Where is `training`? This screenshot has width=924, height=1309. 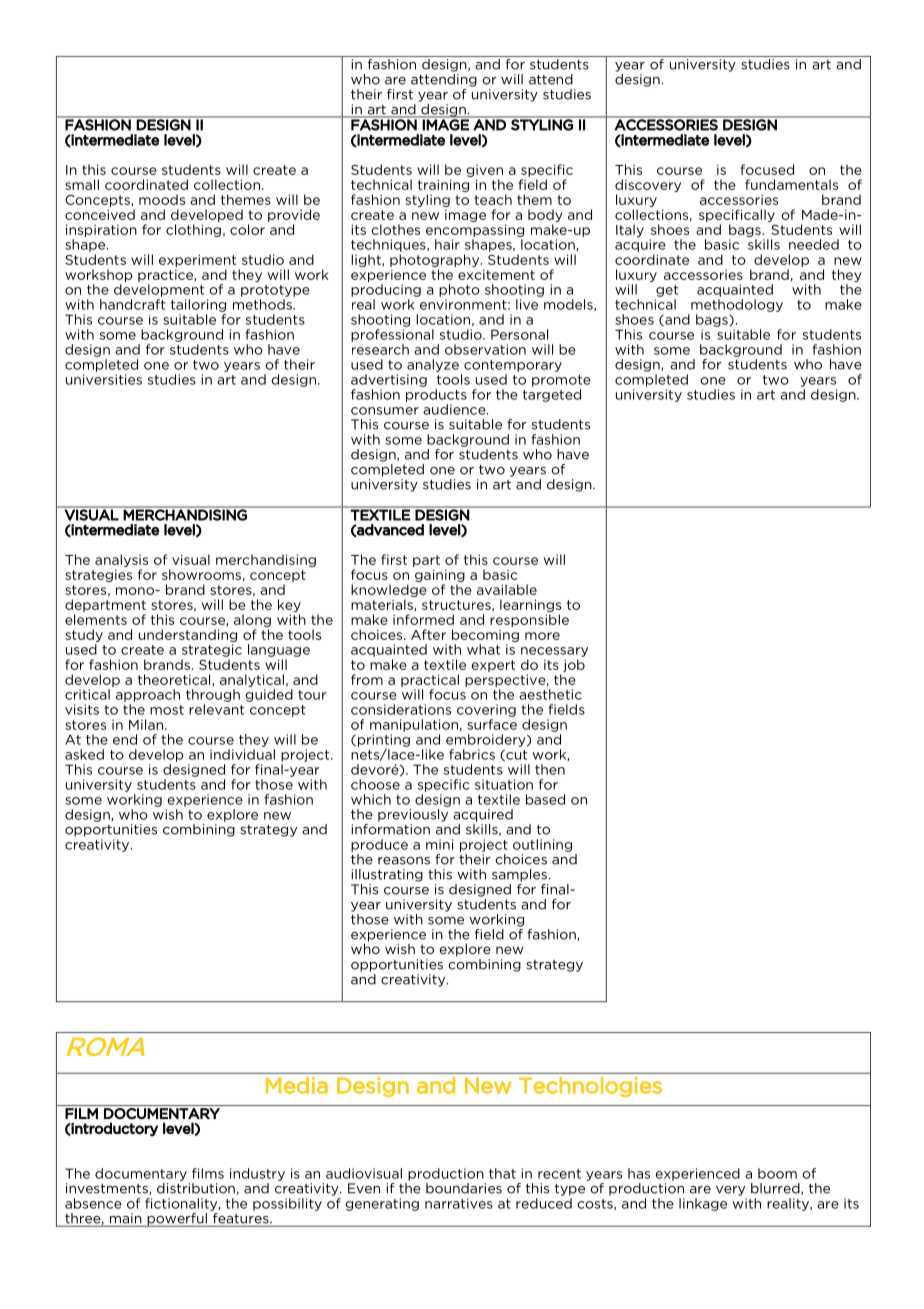
training is located at coordinates (443, 185).
